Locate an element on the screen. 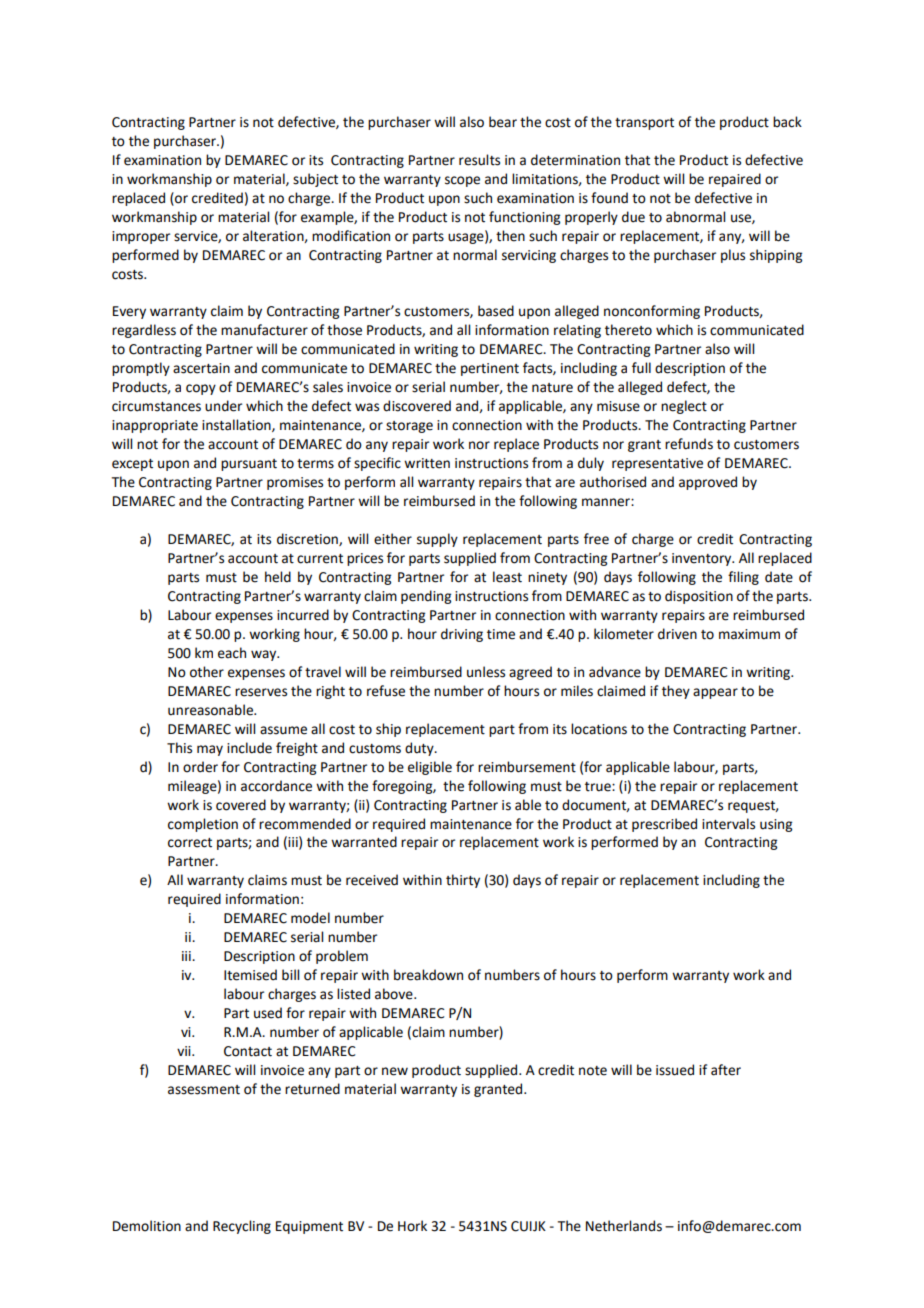 The height and width of the screenshot is (1308, 924). subject is located at coordinates (315, 180).
